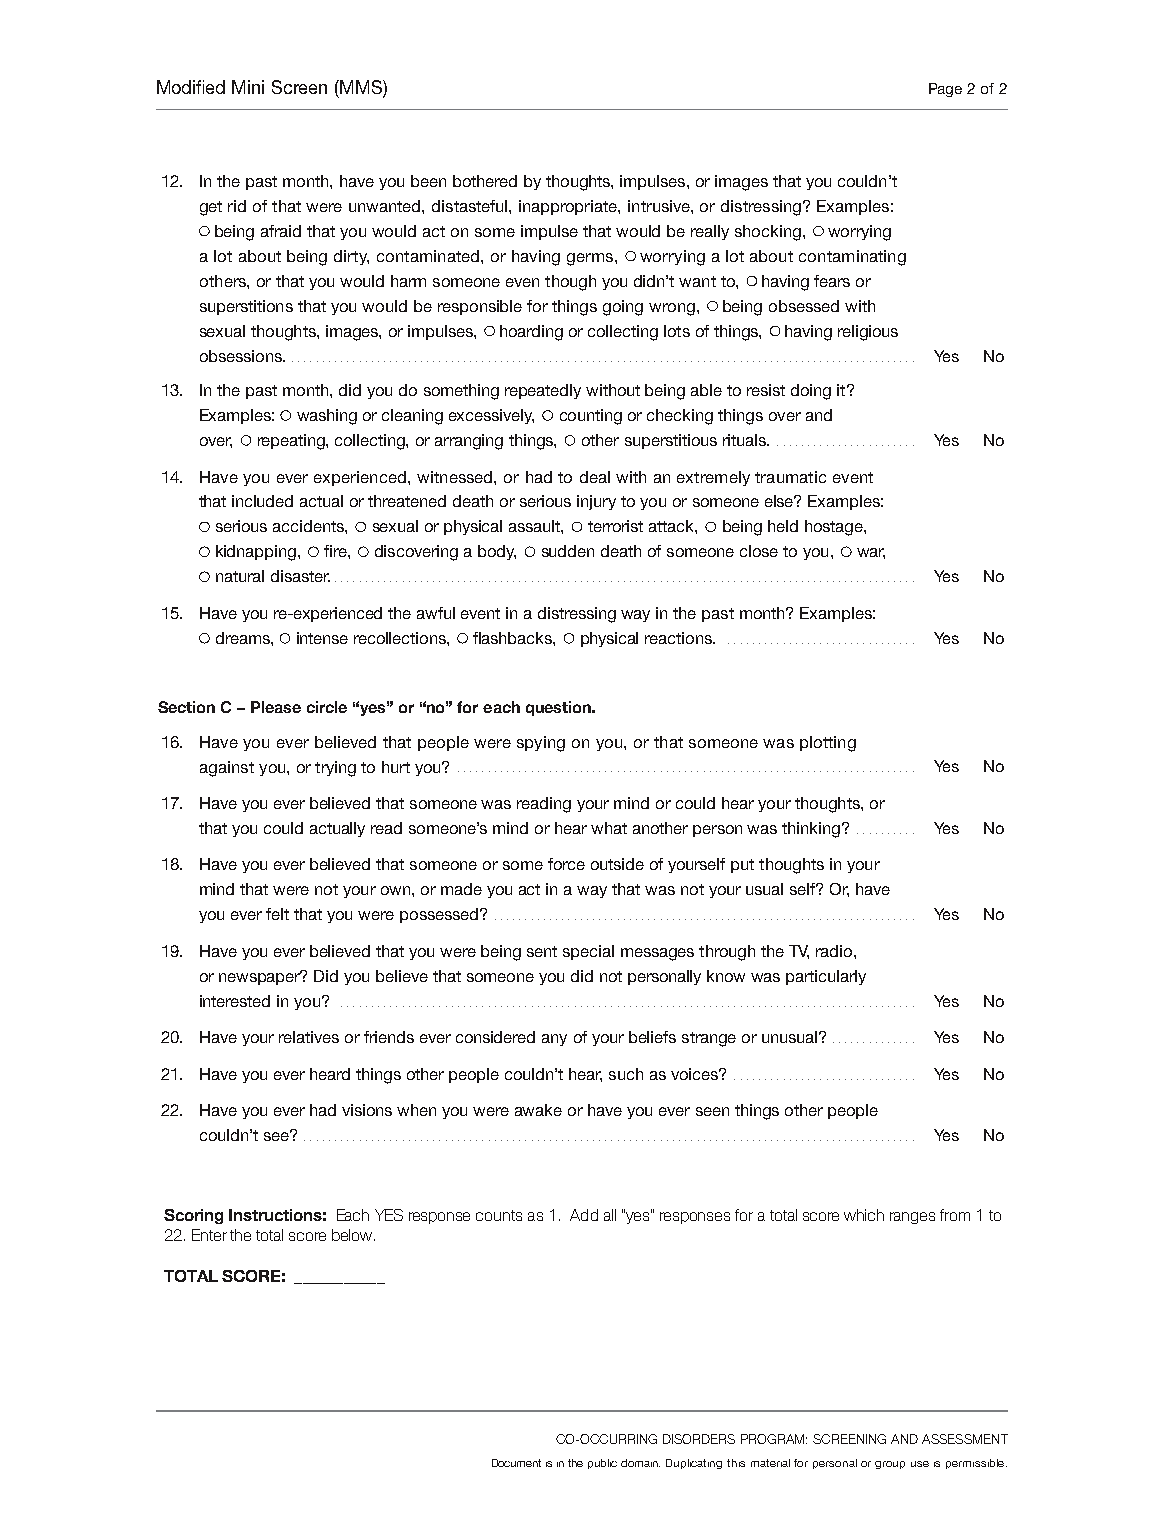  Describe the element at coordinates (541, 744) in the screenshot. I see `spying` at that location.
